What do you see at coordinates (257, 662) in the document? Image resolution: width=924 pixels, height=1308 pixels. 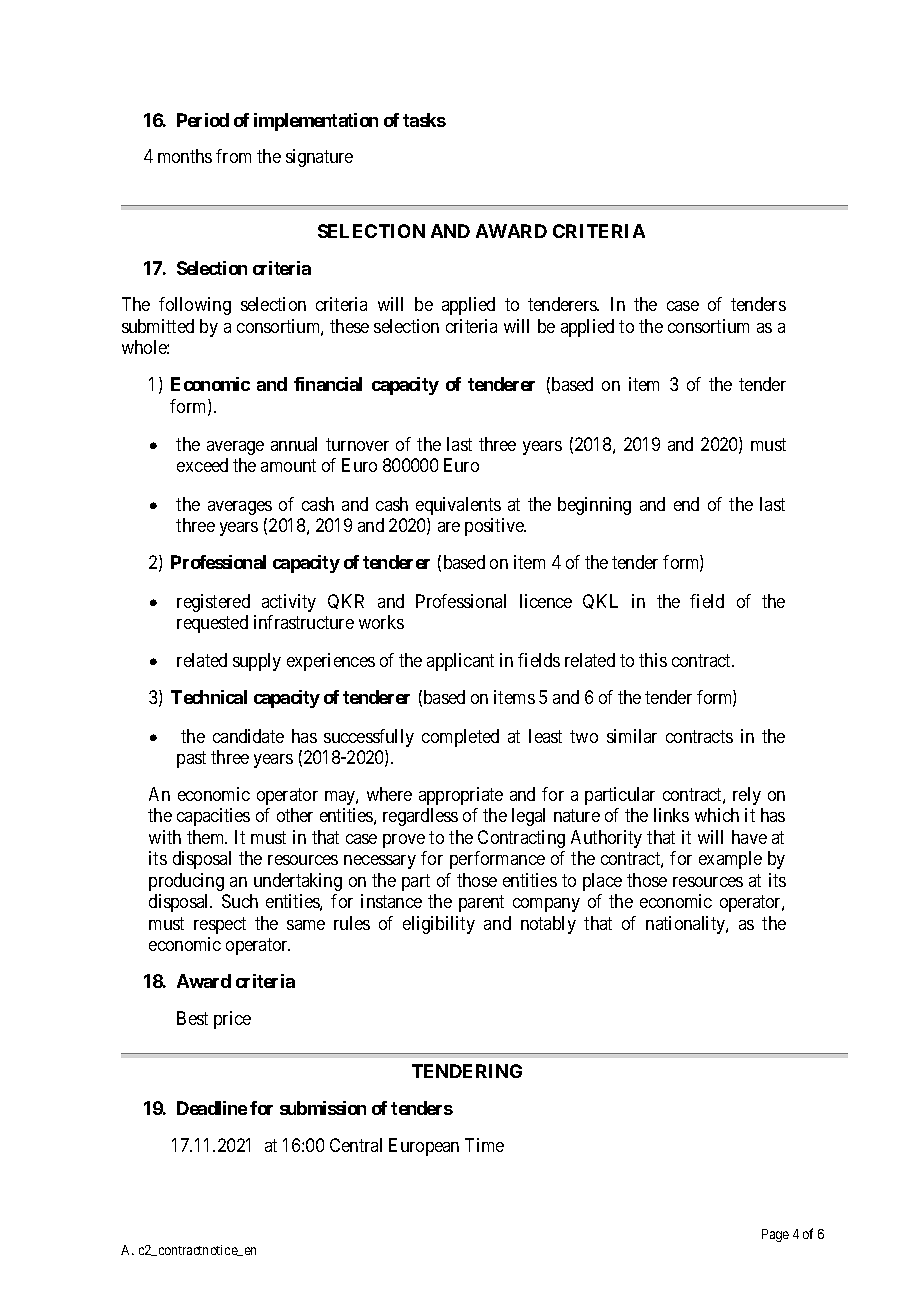 I see `supply` at bounding box center [257, 662].
